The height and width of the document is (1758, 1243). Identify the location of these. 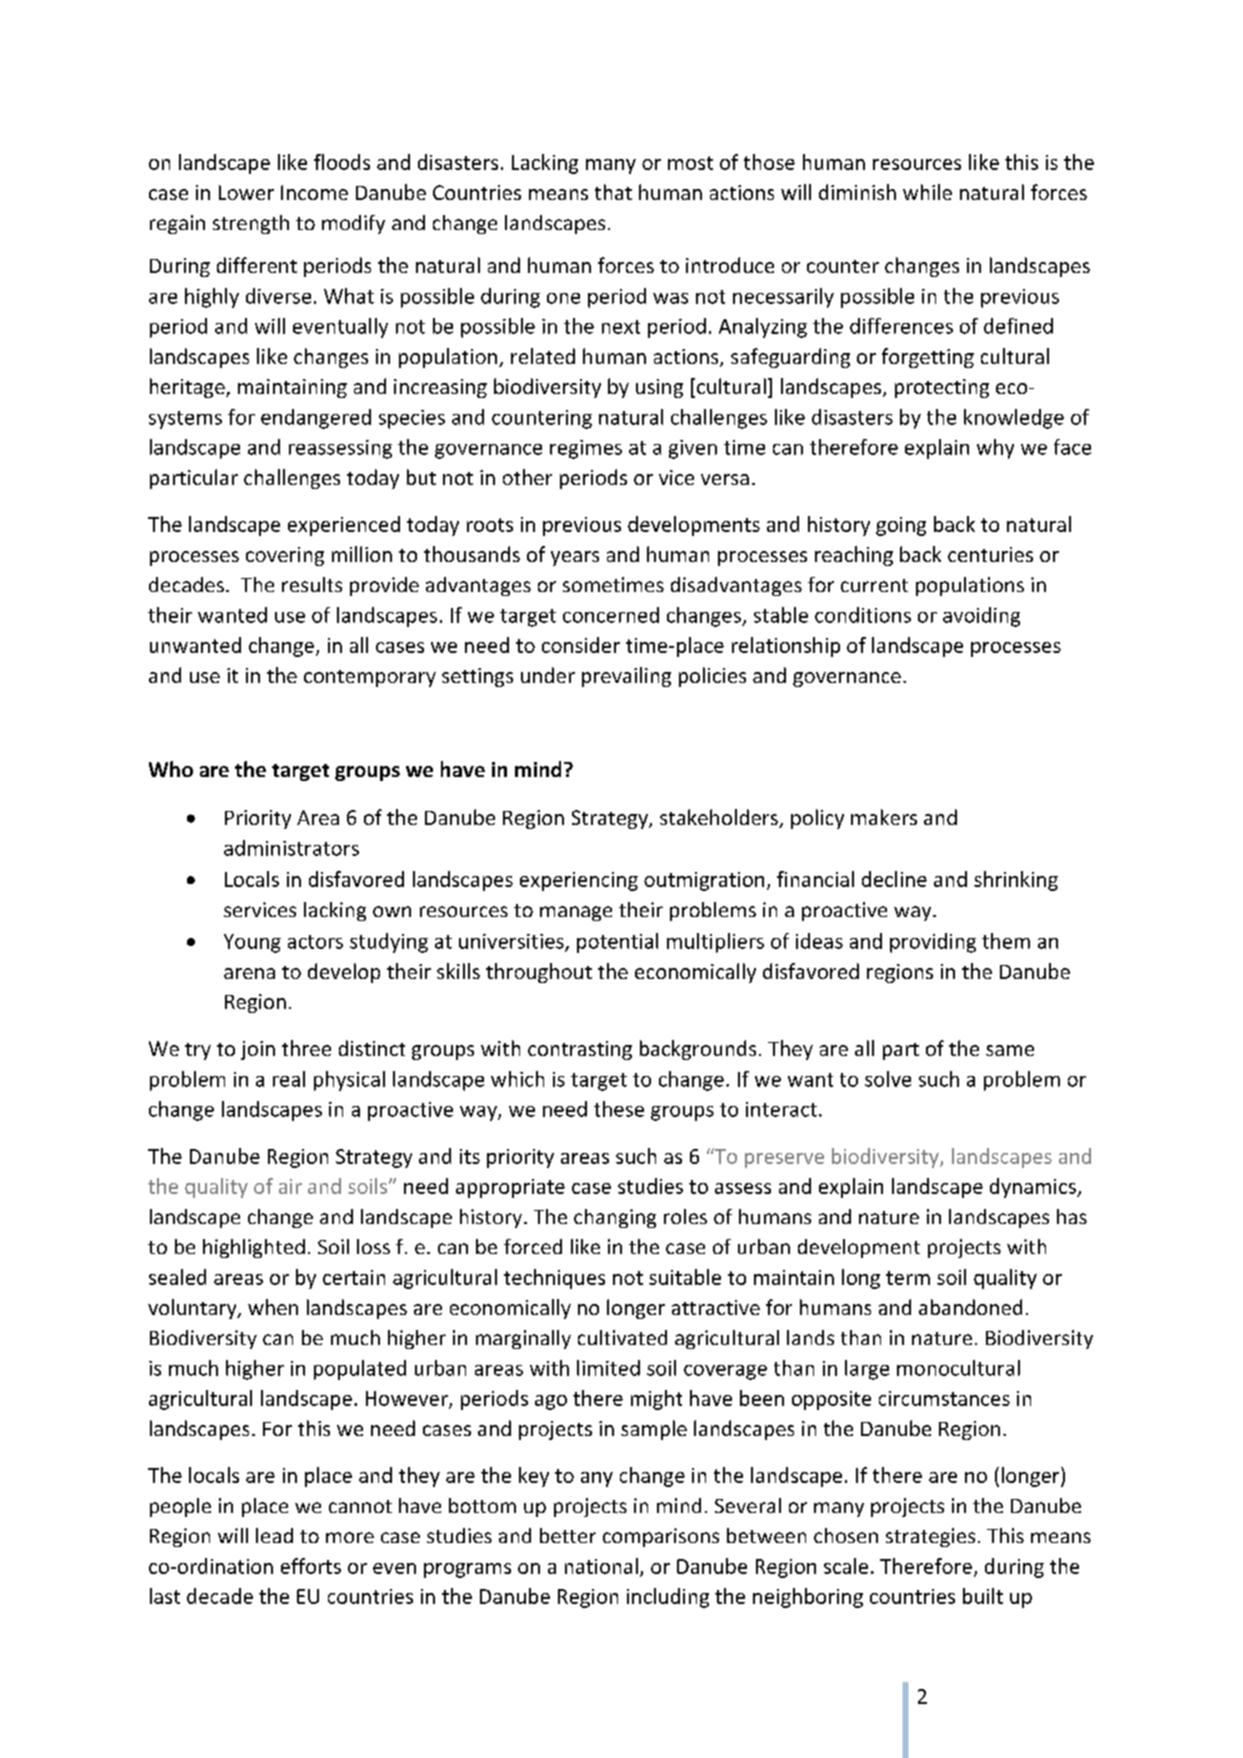
(619, 1109).
